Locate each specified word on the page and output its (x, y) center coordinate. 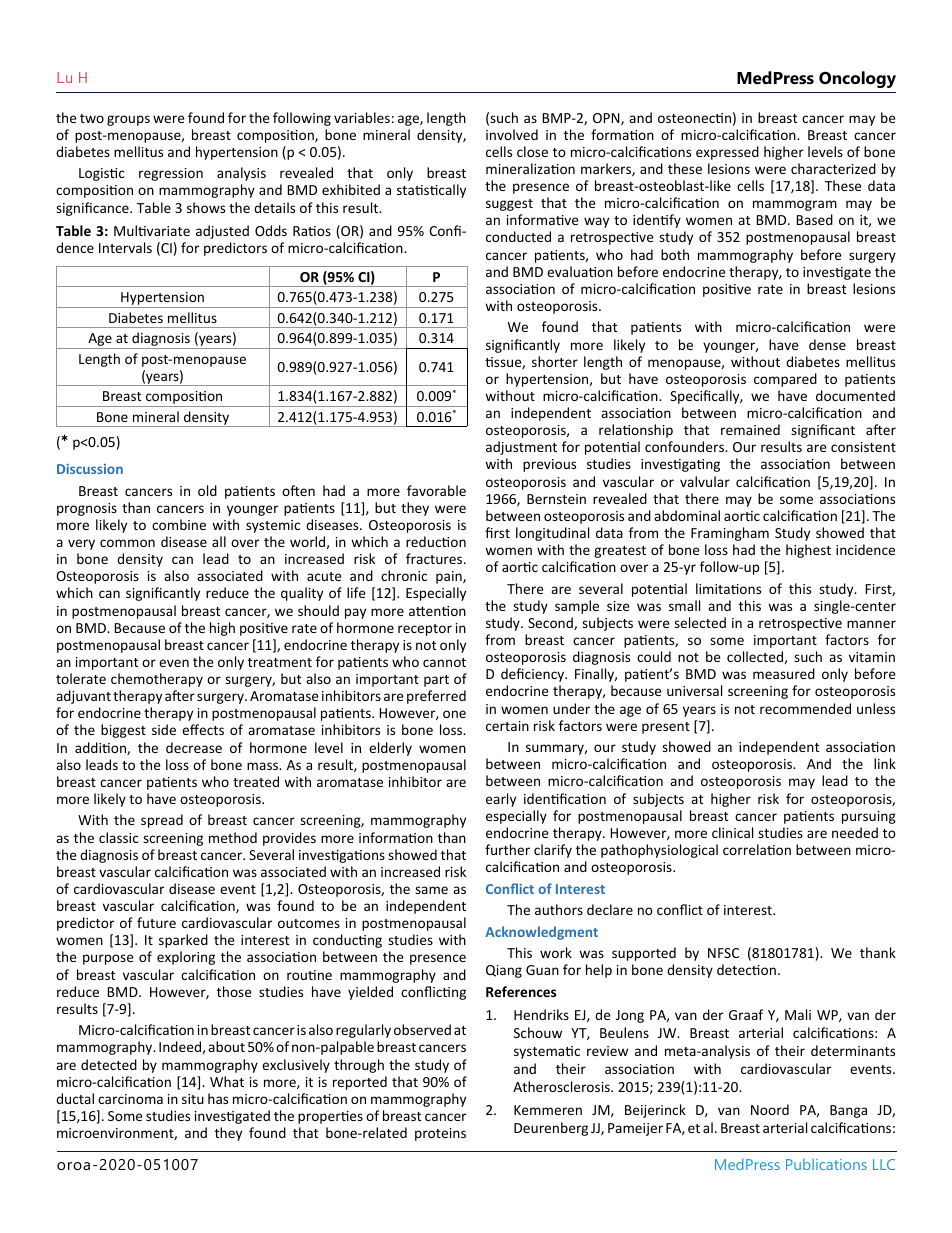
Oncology (857, 79)
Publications (826, 1164)
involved (512, 134)
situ (193, 1099)
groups (128, 120)
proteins (440, 1134)
